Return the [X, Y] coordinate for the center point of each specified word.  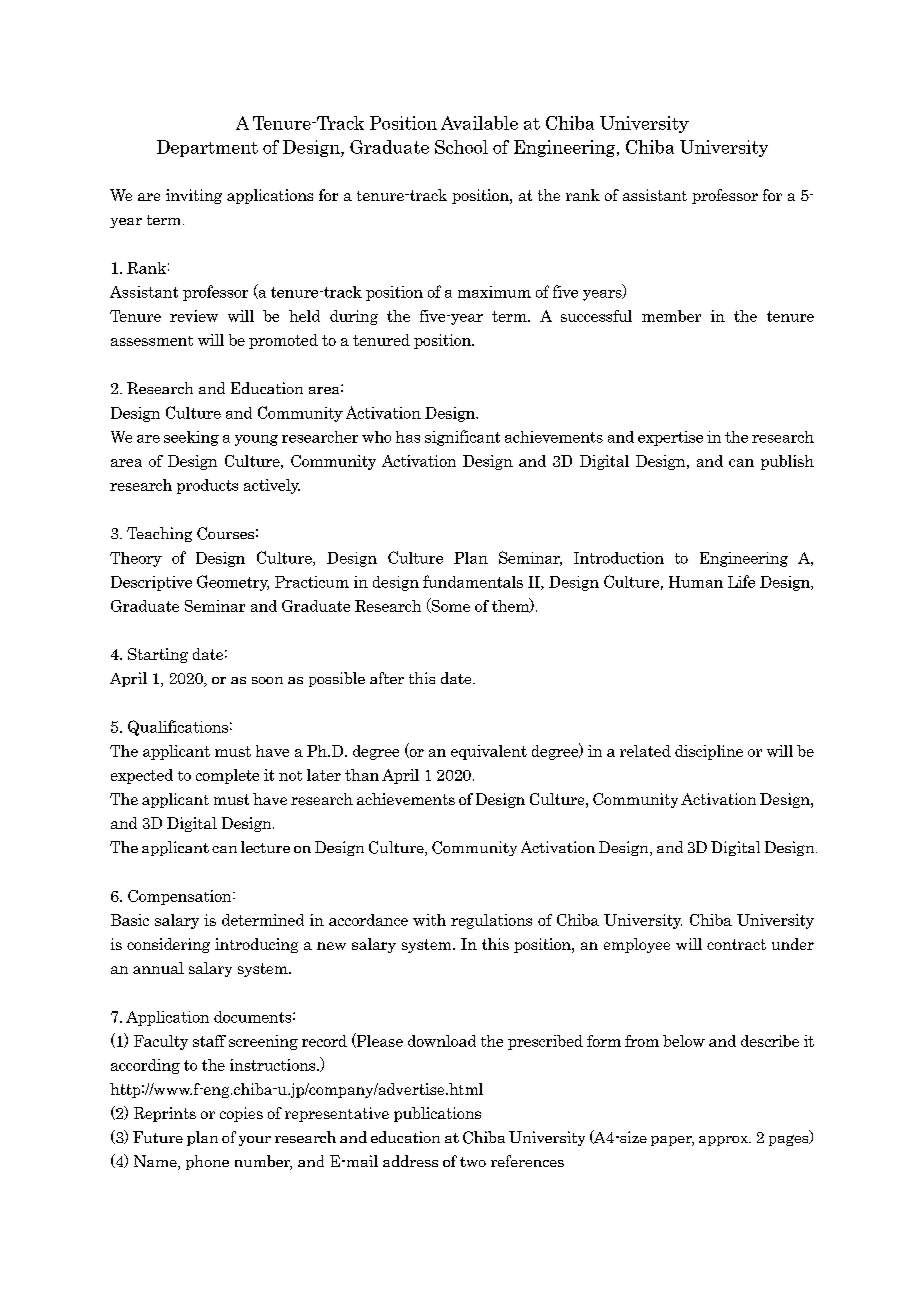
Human [696, 582]
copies [241, 1114]
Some [449, 605]
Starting [158, 655]
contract [736, 944]
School [461, 147]
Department [207, 148]
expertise [670, 438]
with [429, 920]
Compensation [181, 897]
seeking [191, 438]
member [671, 316]
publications [437, 1114]
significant [462, 438]
